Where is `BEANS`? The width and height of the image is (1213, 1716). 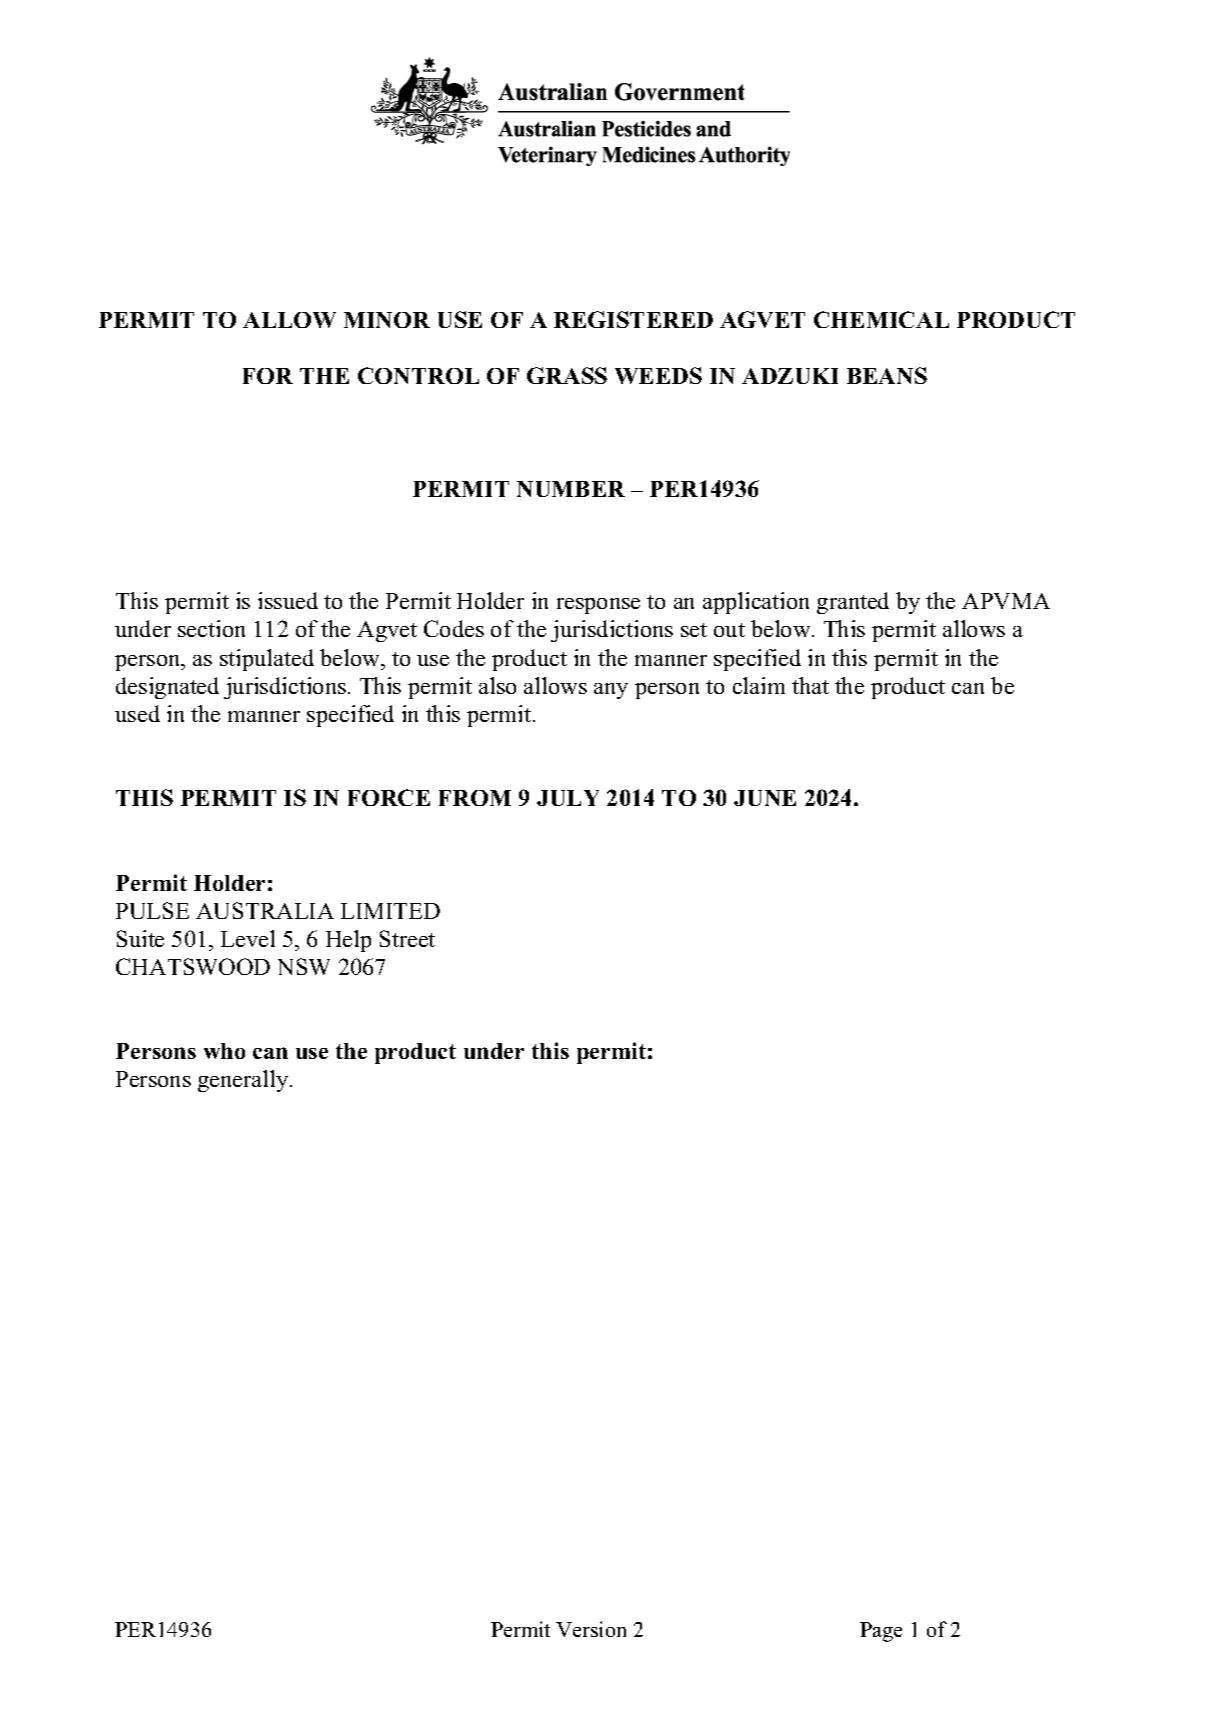
BEANS is located at coordinates (887, 375).
